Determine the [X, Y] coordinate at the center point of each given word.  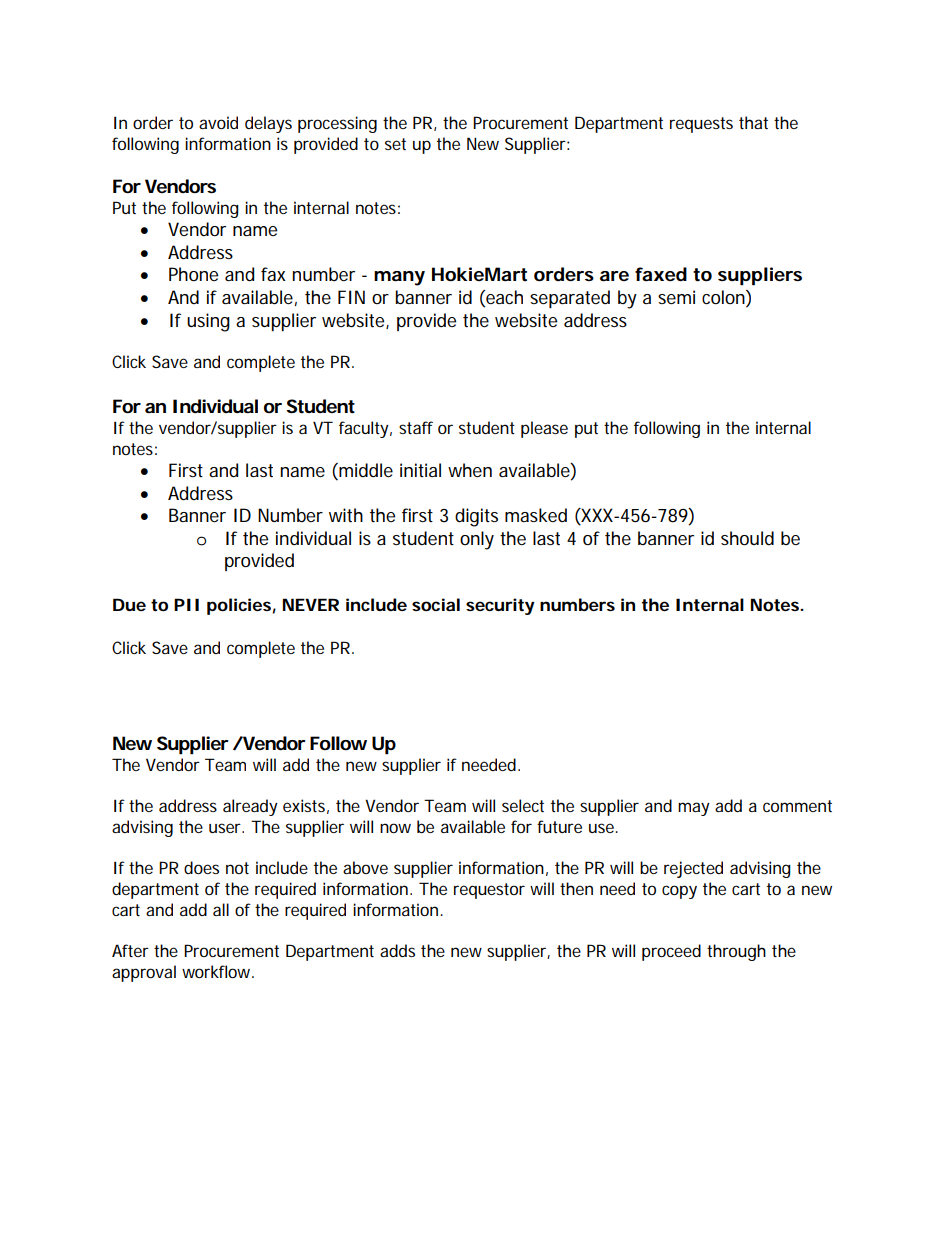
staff [416, 427]
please [544, 429]
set [395, 144]
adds [397, 950]
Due [129, 604]
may [694, 809]
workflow [218, 971]
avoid [218, 122]
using [208, 322]
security [500, 606]
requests [701, 125]
